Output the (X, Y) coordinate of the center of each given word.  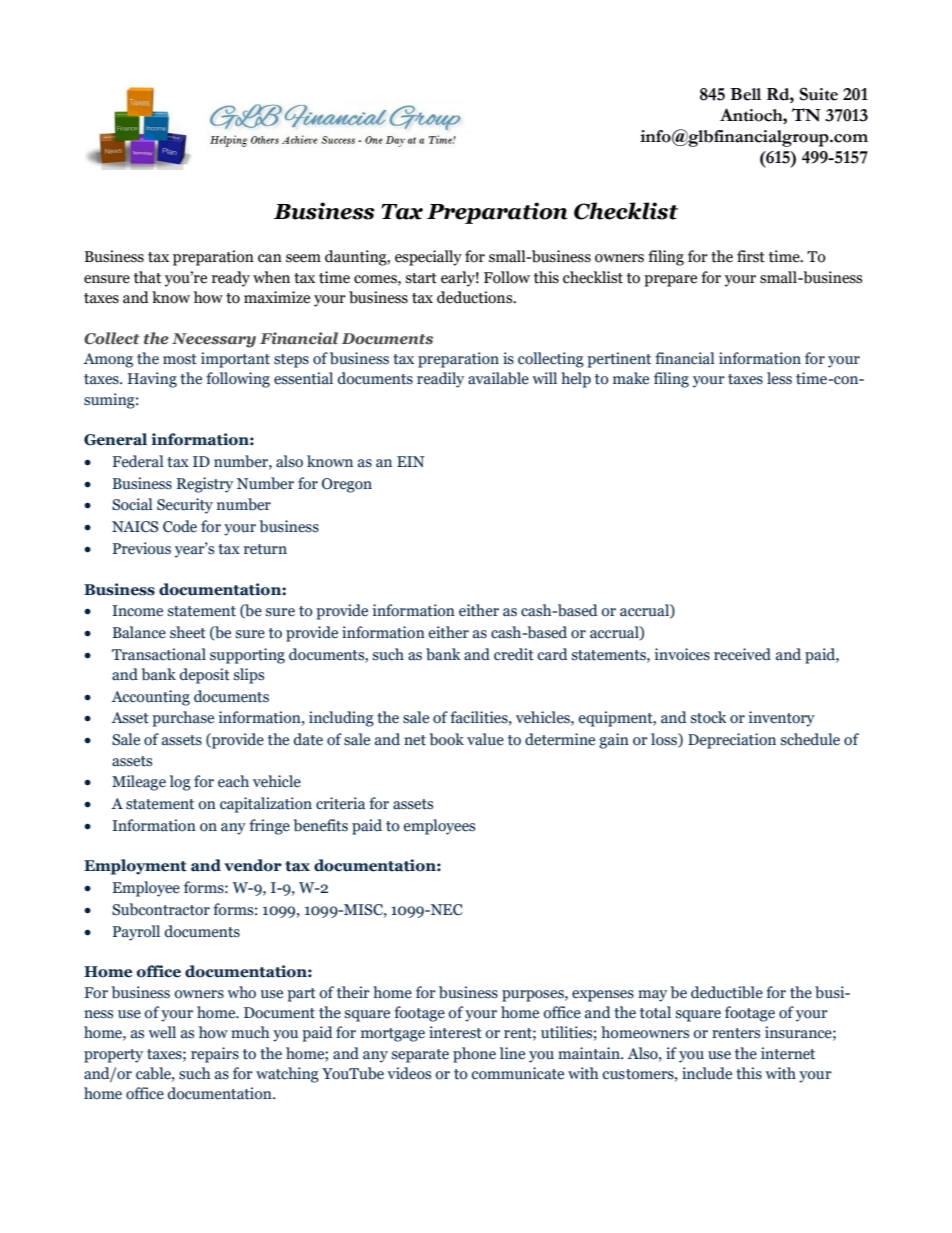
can (270, 258)
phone (474, 1055)
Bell (745, 94)
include (707, 1073)
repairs (215, 1055)
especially (428, 258)
